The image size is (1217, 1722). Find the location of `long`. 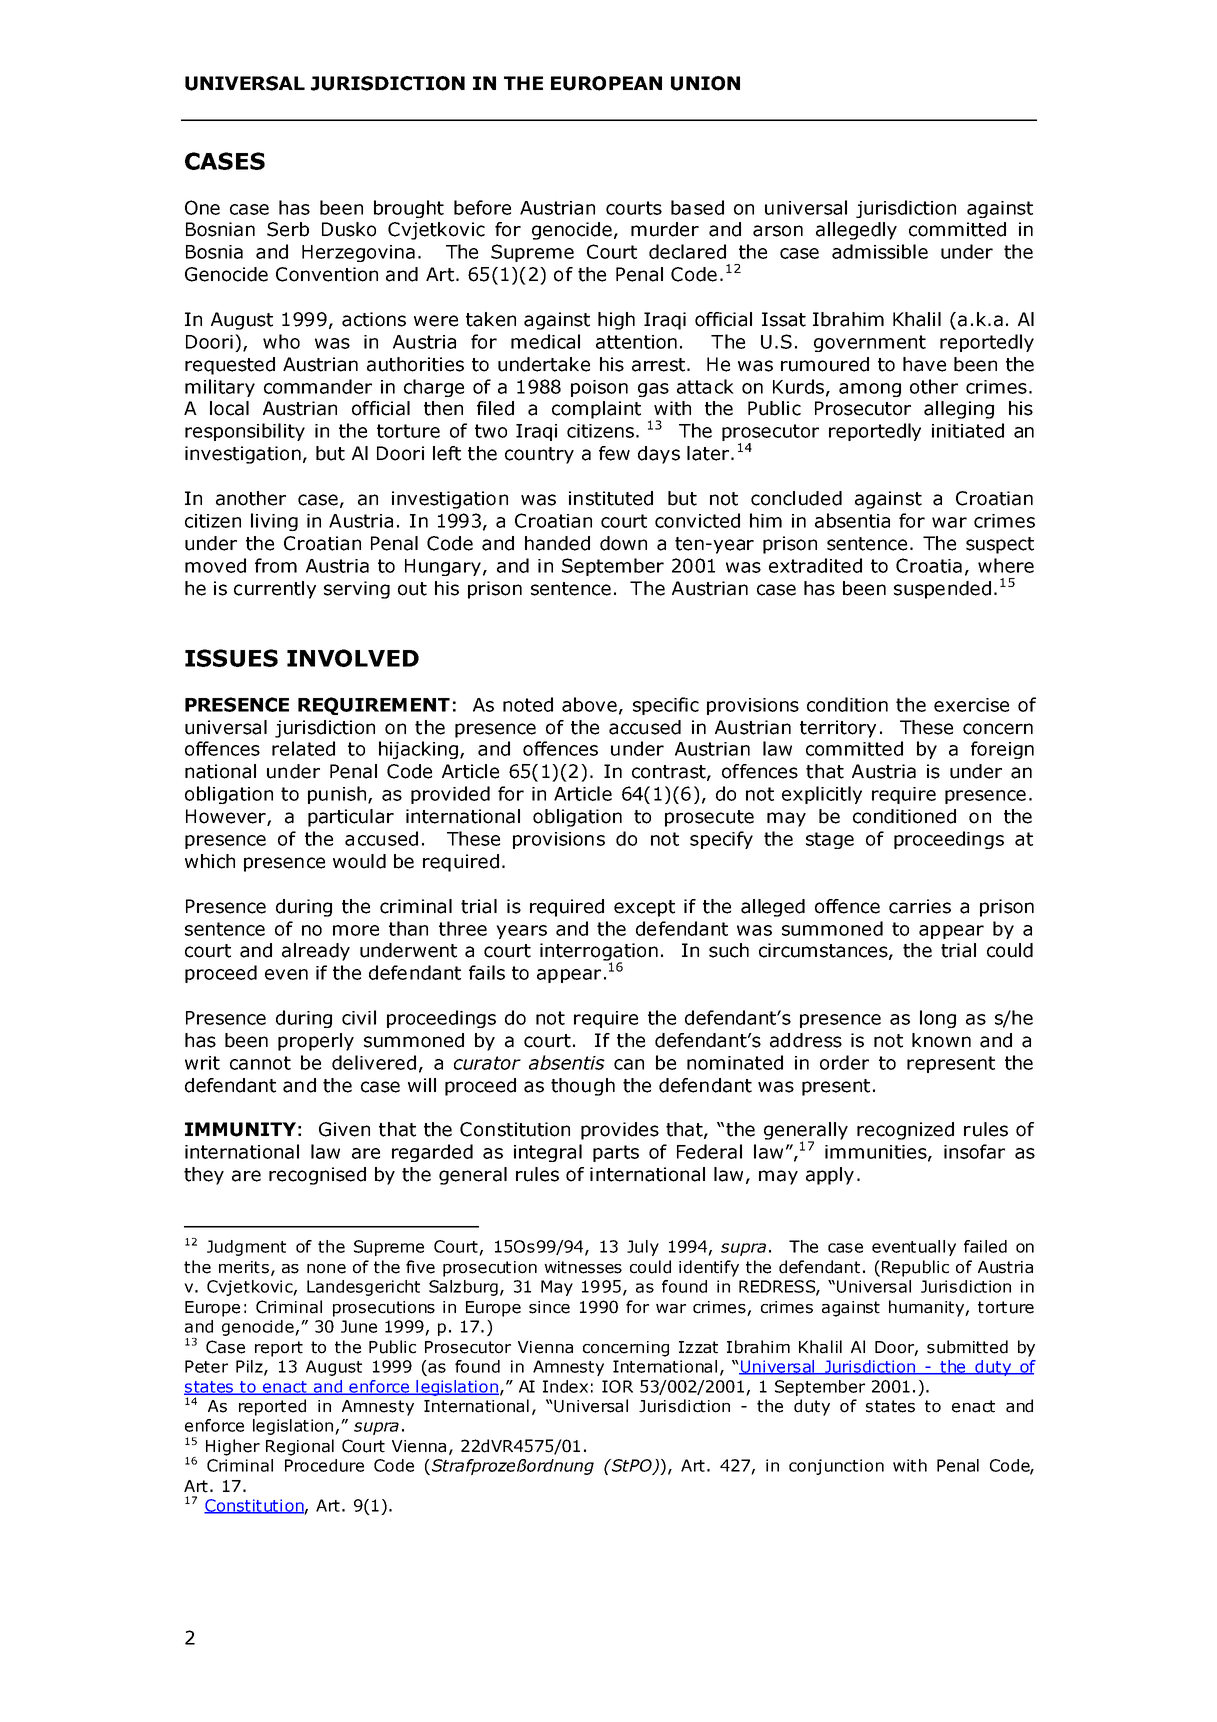

long is located at coordinates (938, 1019).
